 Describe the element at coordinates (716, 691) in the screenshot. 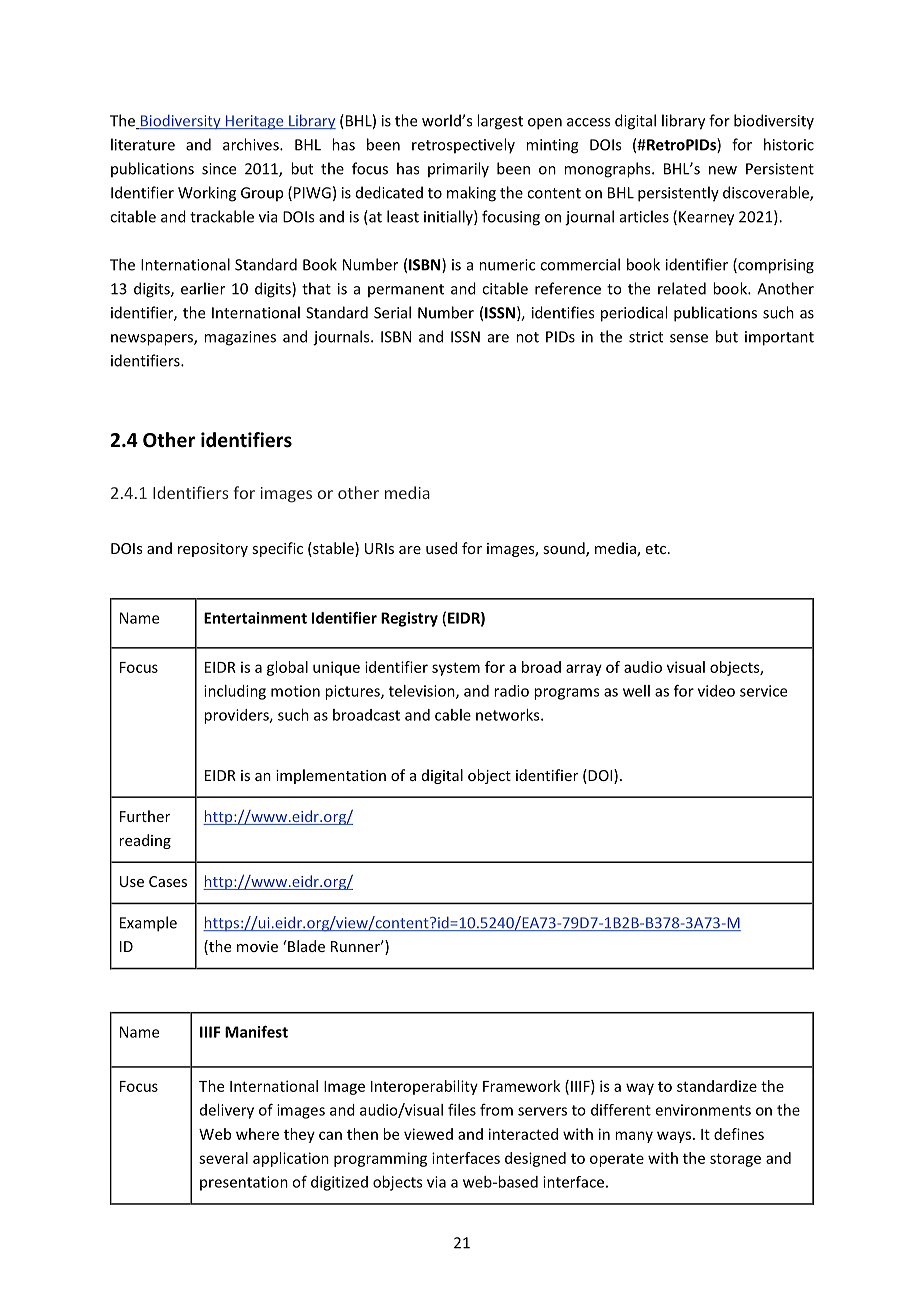

I see `video` at that location.
